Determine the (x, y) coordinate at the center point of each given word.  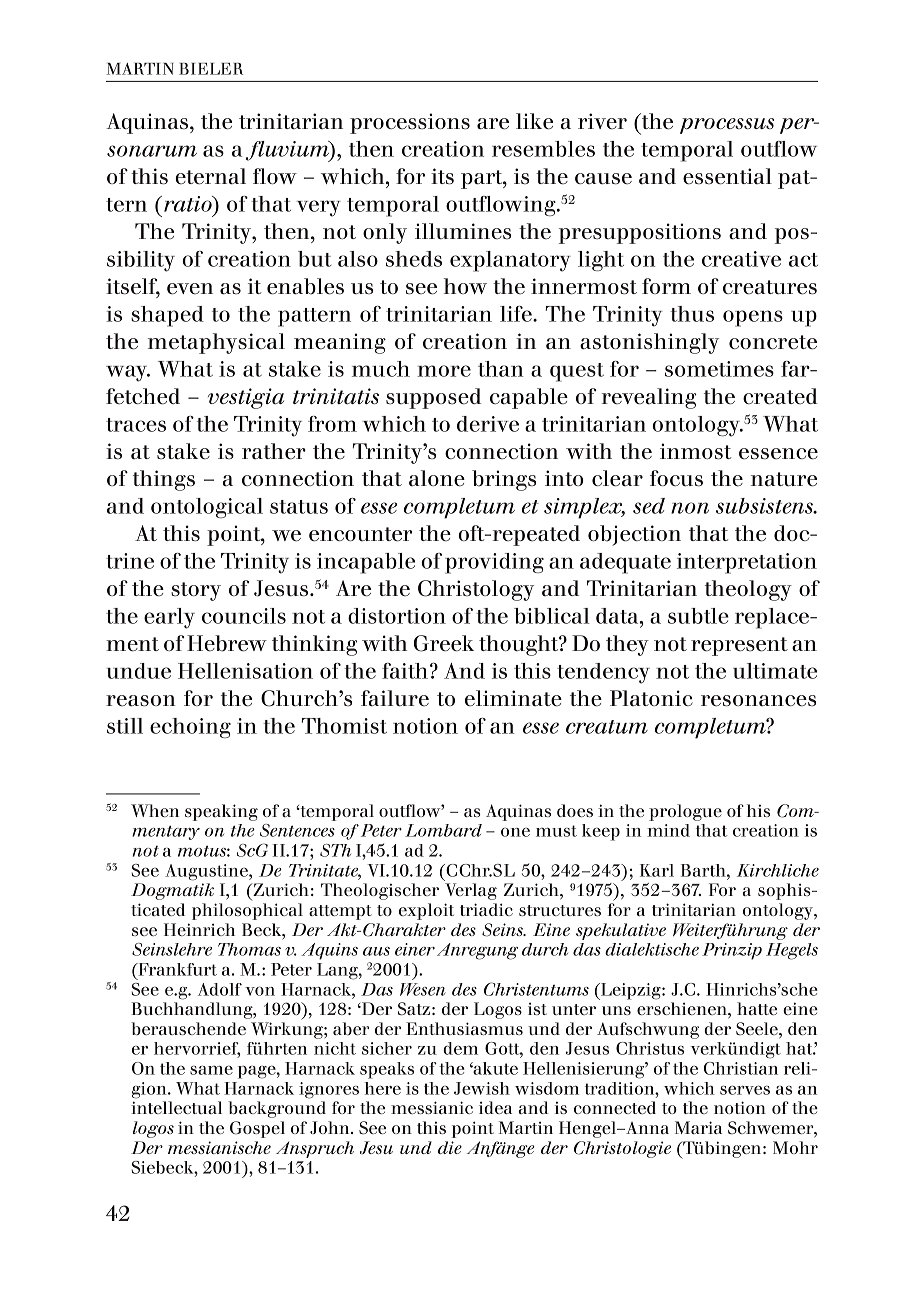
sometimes (719, 369)
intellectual (176, 1107)
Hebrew (227, 643)
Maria (698, 1127)
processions (410, 123)
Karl (657, 870)
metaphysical (216, 343)
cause (603, 178)
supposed (433, 398)
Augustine (207, 872)
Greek (444, 643)
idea (495, 1107)
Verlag (471, 891)
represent (739, 646)
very (319, 208)
